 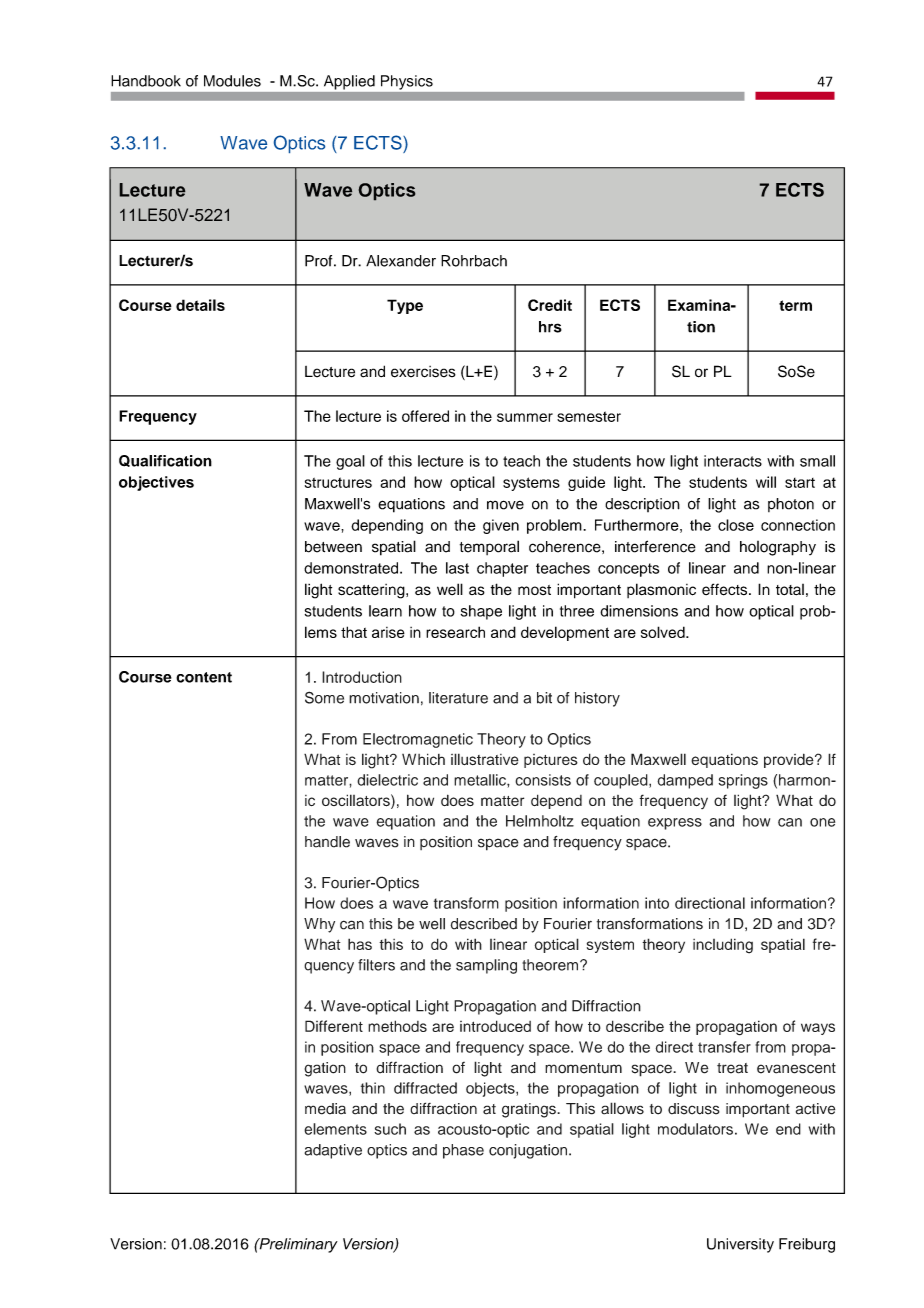 I want to click on Credit, so click(x=550, y=305).
